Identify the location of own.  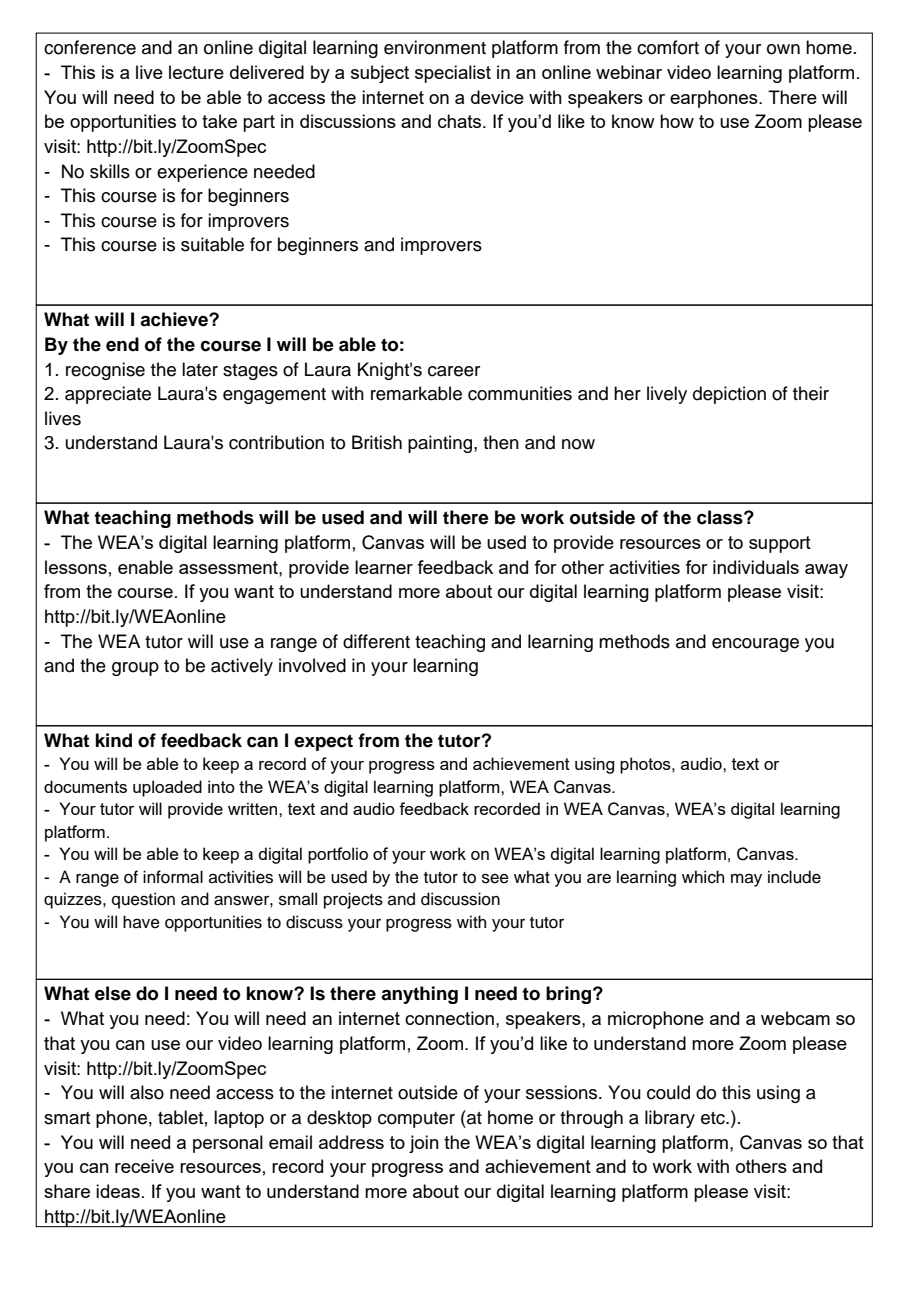
(783, 49).
